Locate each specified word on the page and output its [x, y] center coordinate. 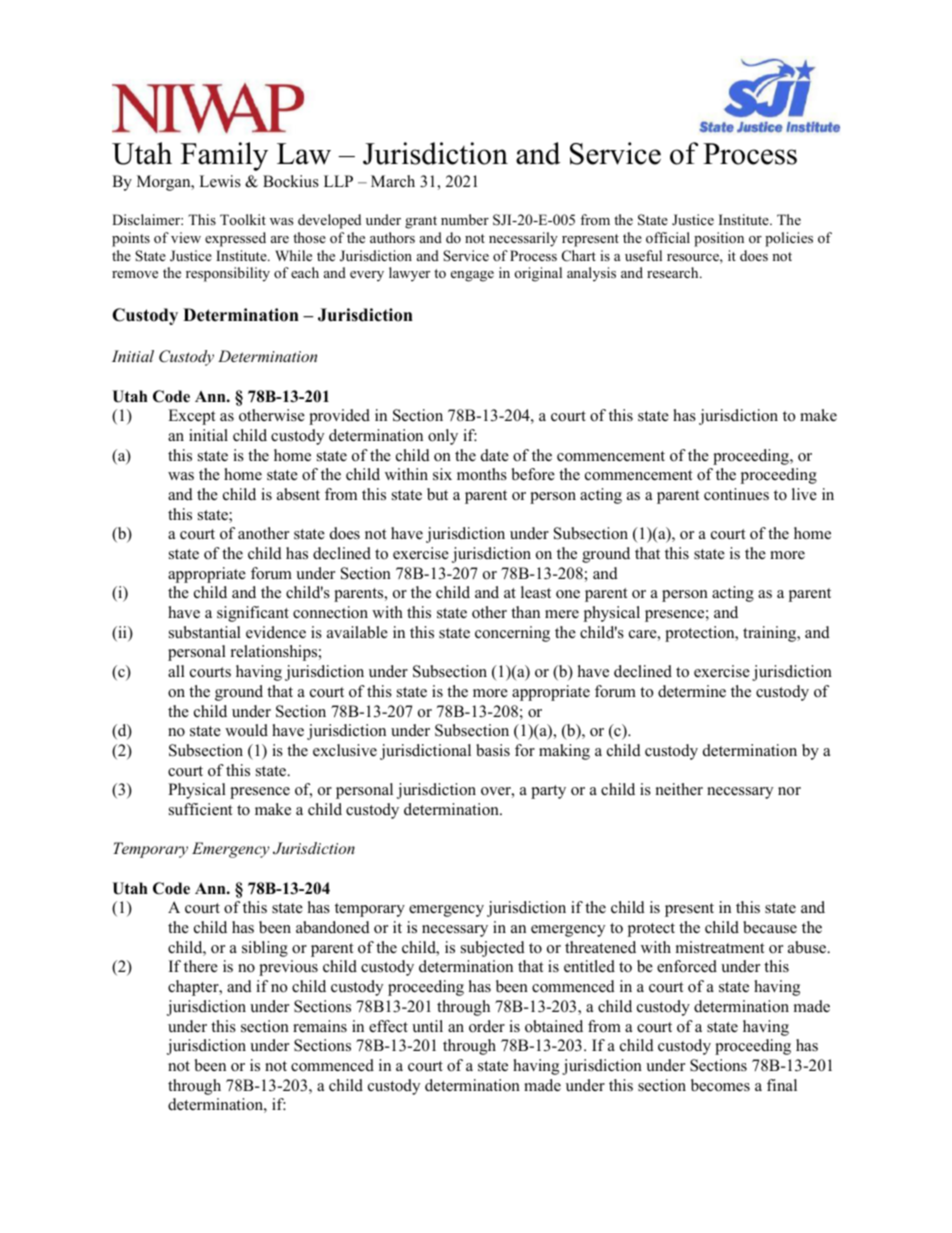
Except [191, 417]
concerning [512, 634]
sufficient [200, 809]
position [719, 239]
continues [736, 494]
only [443, 437]
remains [320, 1026]
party [548, 792]
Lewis [220, 181]
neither [679, 789]
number [465, 219]
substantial [205, 632]
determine [692, 691]
